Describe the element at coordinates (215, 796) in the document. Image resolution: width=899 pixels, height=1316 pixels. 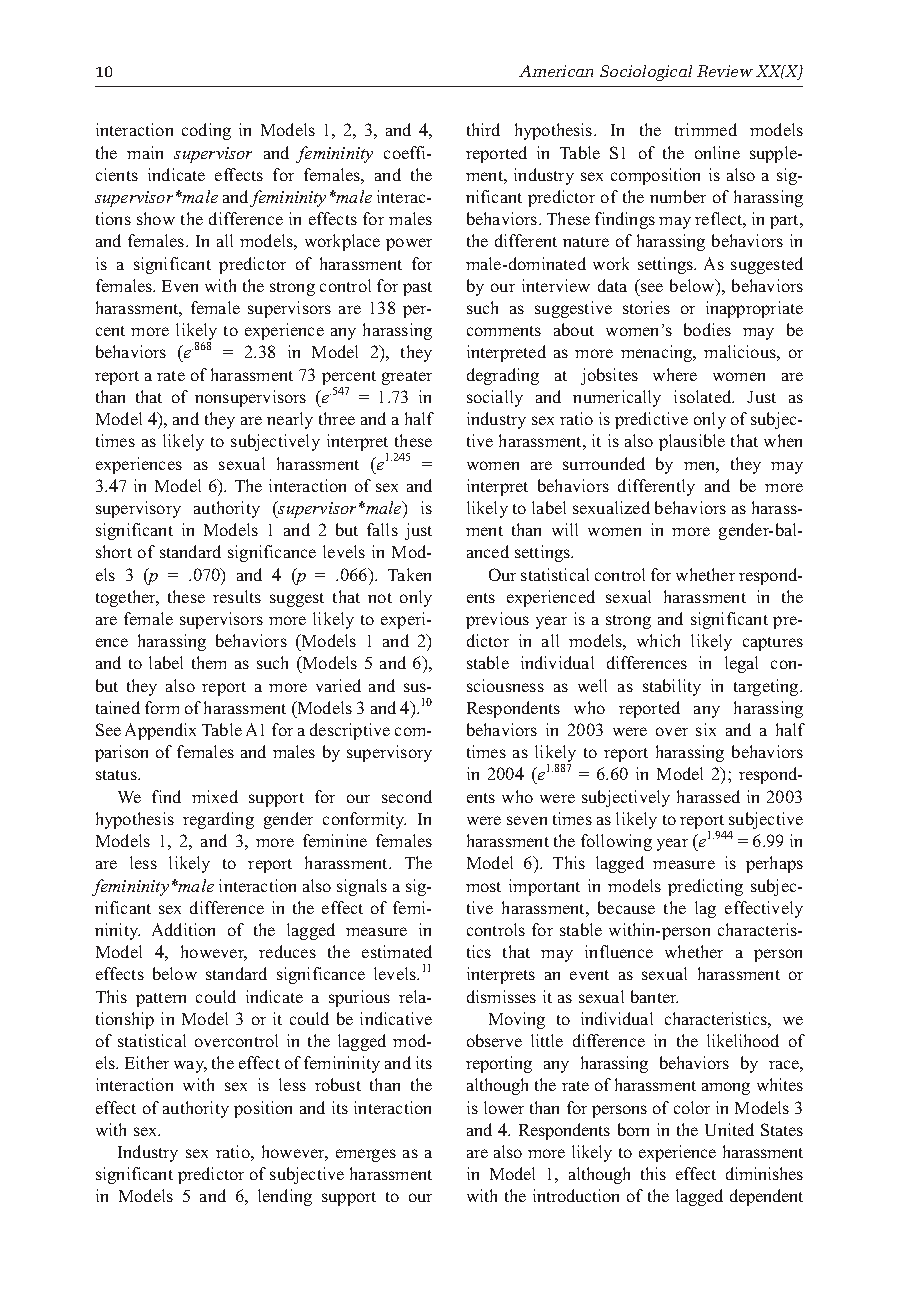
I see `mixed` at that location.
